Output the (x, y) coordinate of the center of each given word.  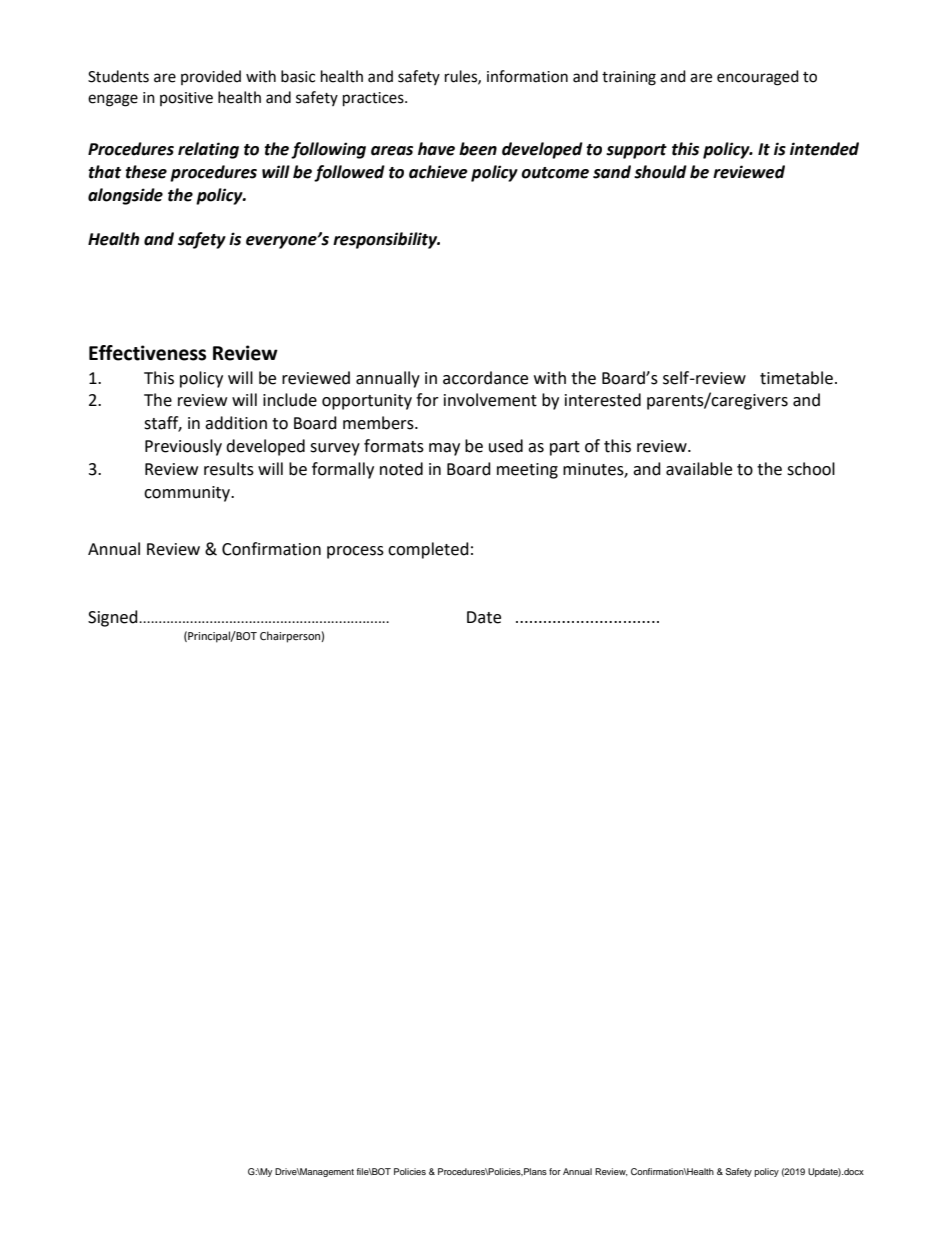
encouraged (758, 78)
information (527, 76)
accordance (485, 378)
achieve (438, 172)
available (699, 469)
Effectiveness (147, 353)
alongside (125, 196)
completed (428, 550)
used (506, 446)
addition (236, 423)
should (660, 172)
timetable (796, 378)
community (188, 494)
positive (186, 99)
